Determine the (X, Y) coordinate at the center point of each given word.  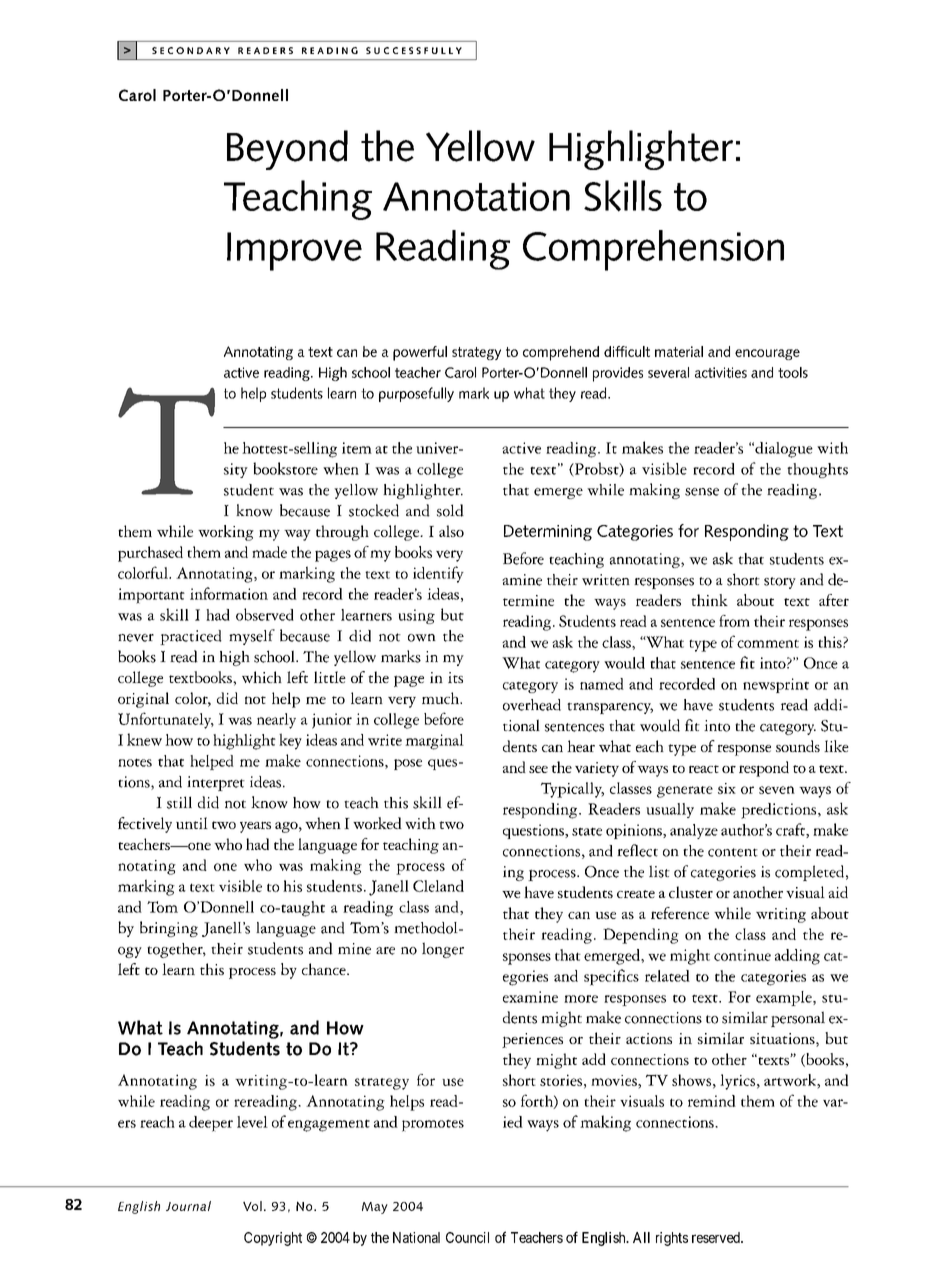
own (422, 638)
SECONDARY (191, 50)
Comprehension (653, 250)
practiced (191, 637)
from (734, 621)
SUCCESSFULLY (414, 50)
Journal (188, 1206)
